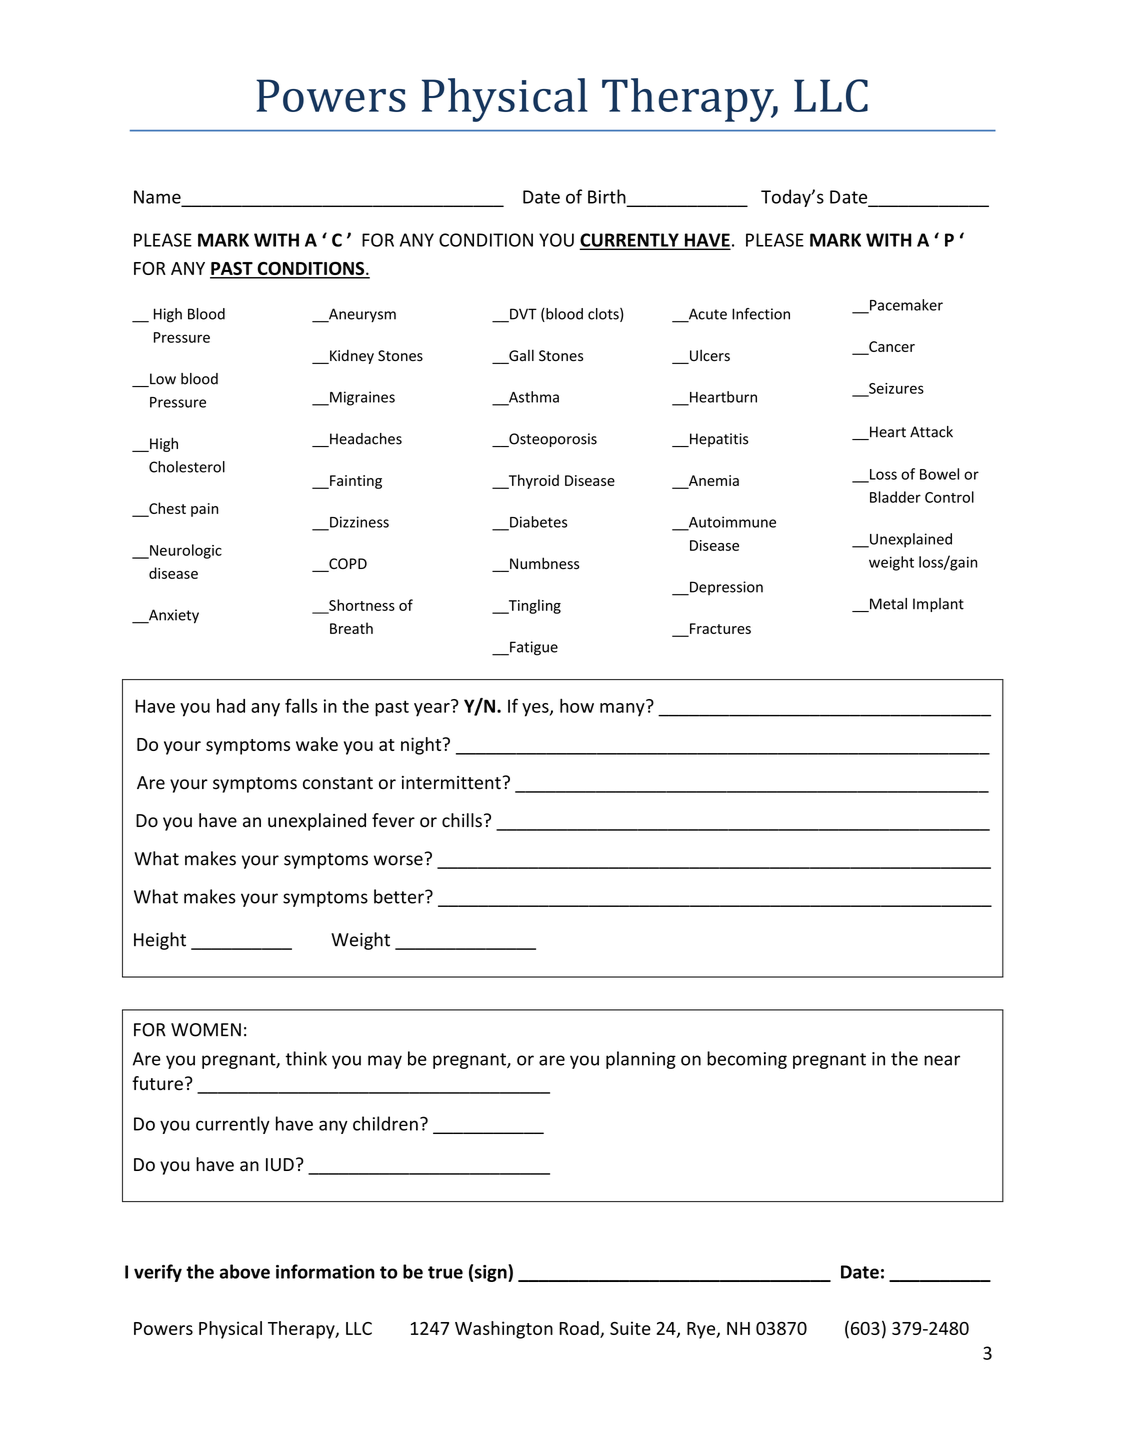  Describe the element at coordinates (761, 314) in the screenshot. I see `Infection` at that location.
